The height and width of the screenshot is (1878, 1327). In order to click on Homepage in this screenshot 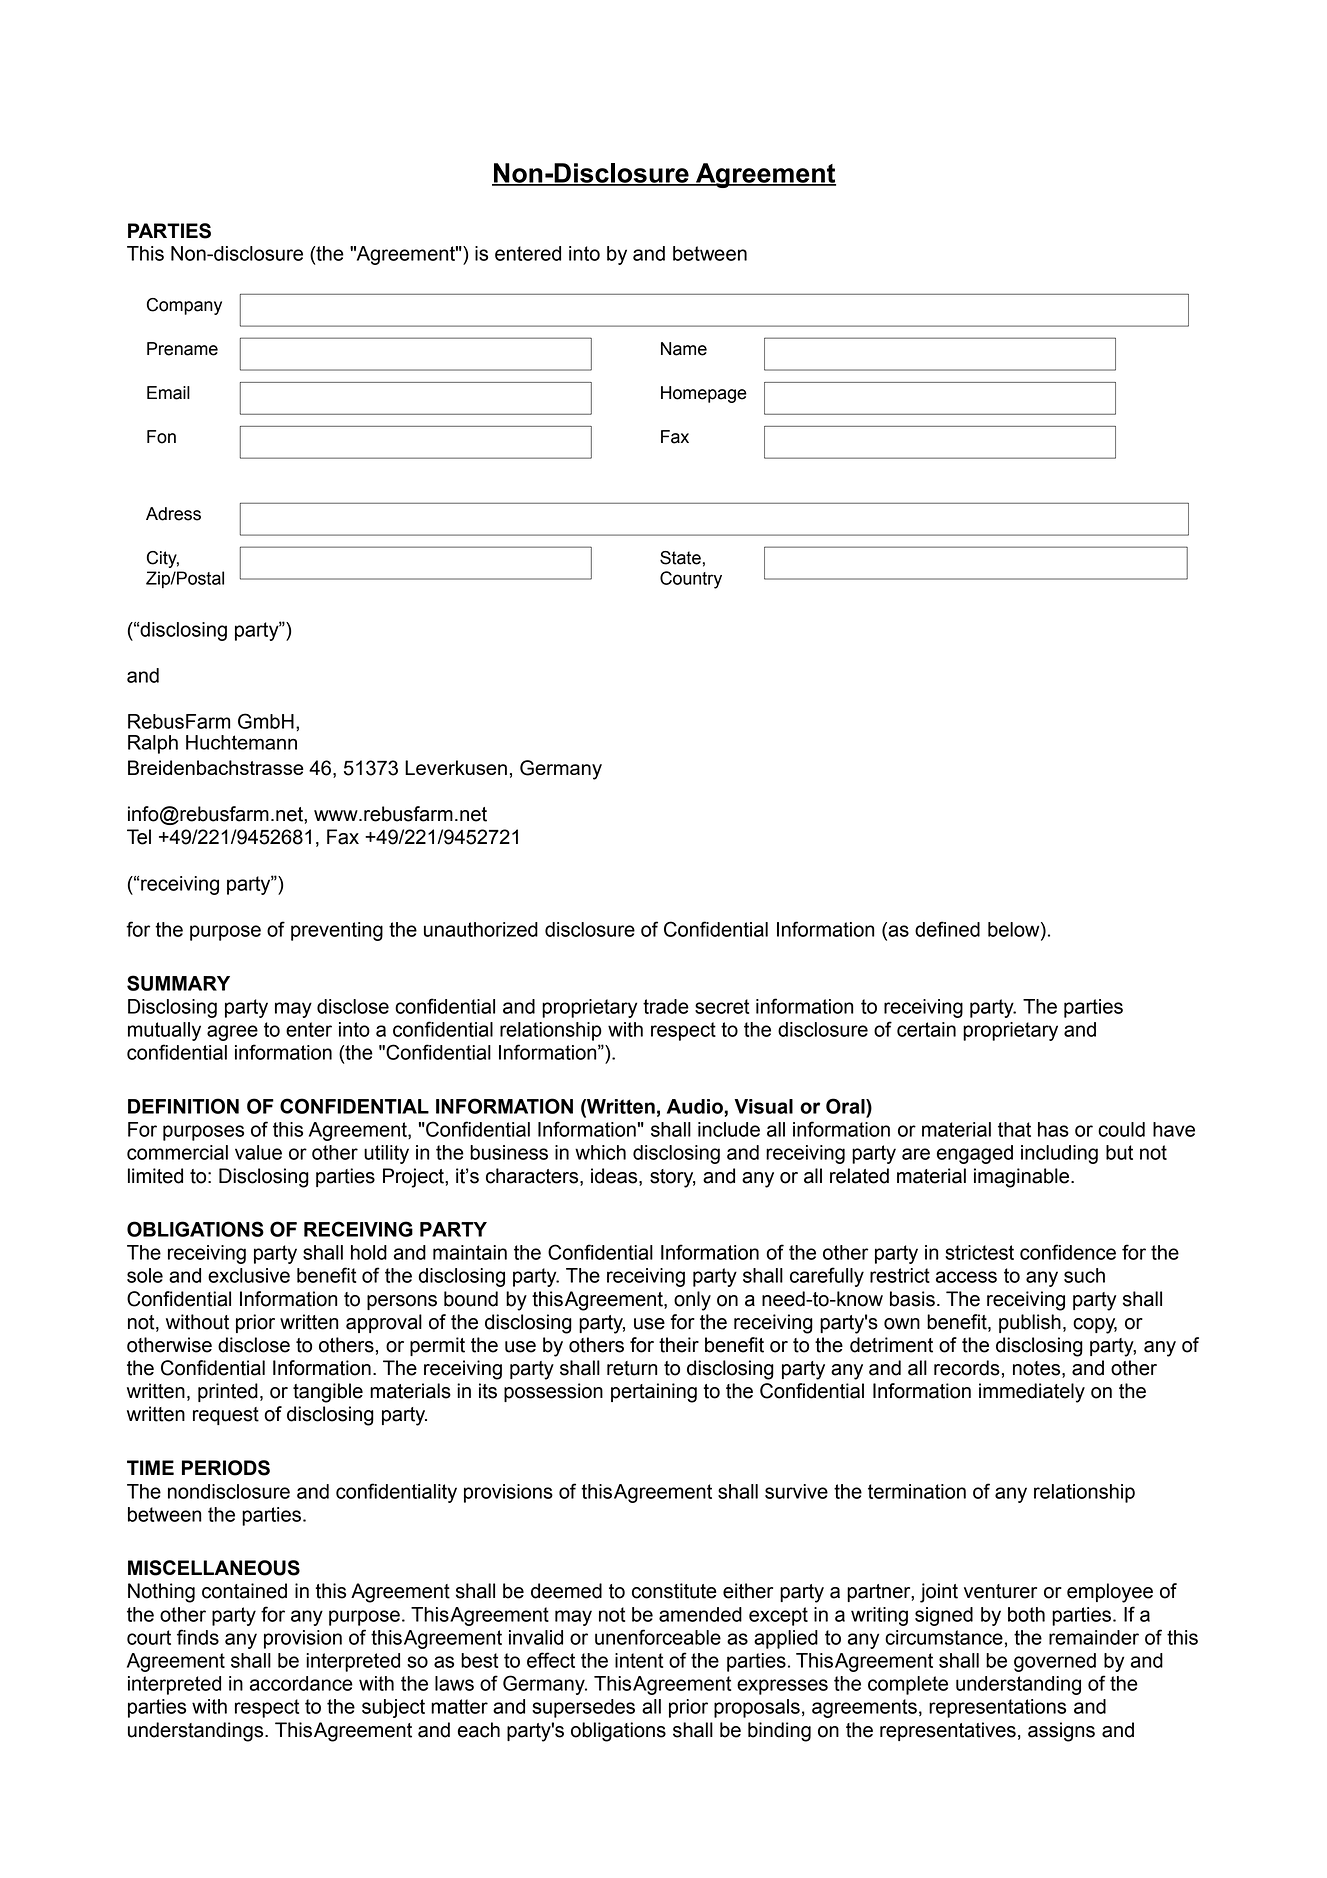, I will do `click(704, 394)`.
